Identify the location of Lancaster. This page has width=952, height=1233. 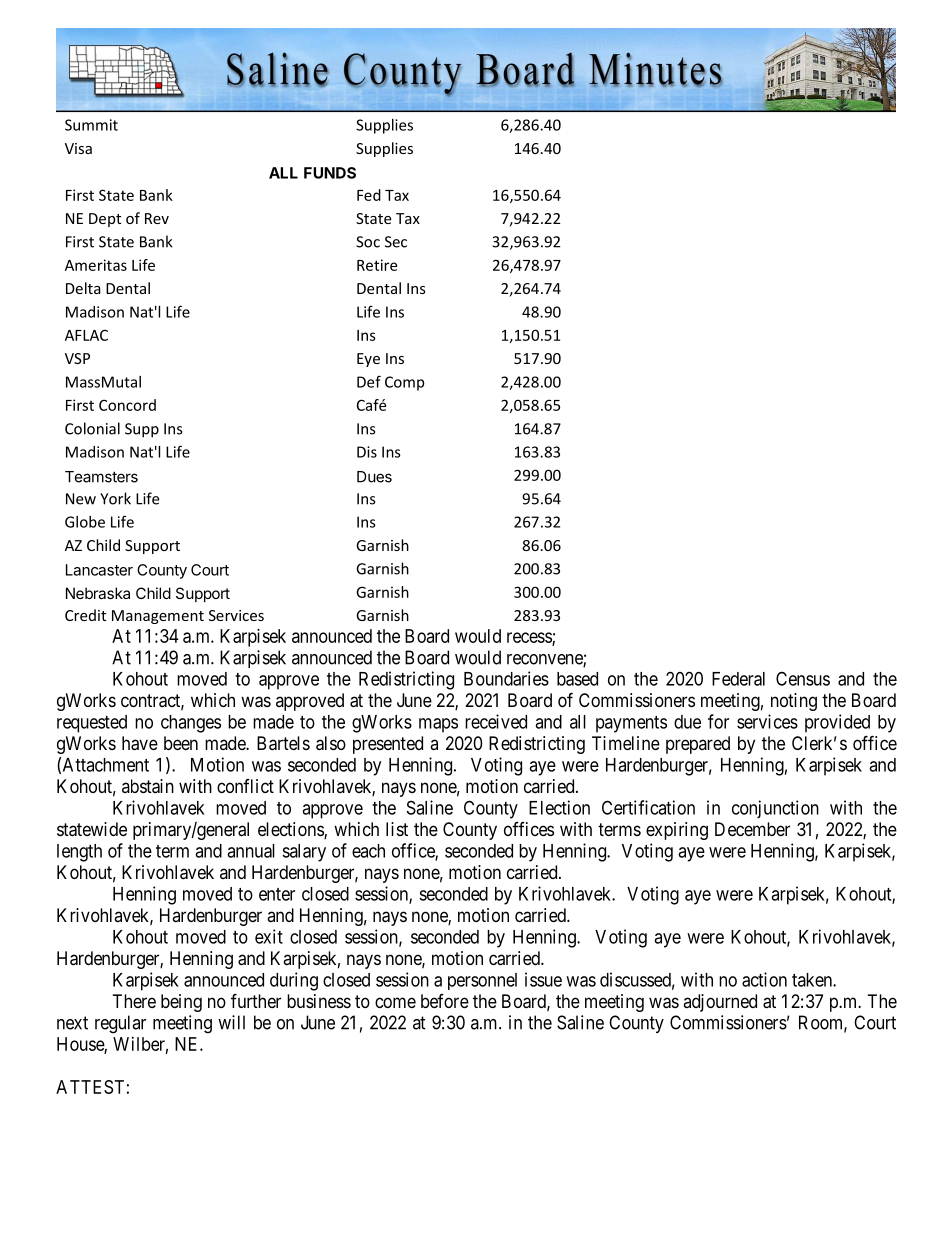
(99, 570).
